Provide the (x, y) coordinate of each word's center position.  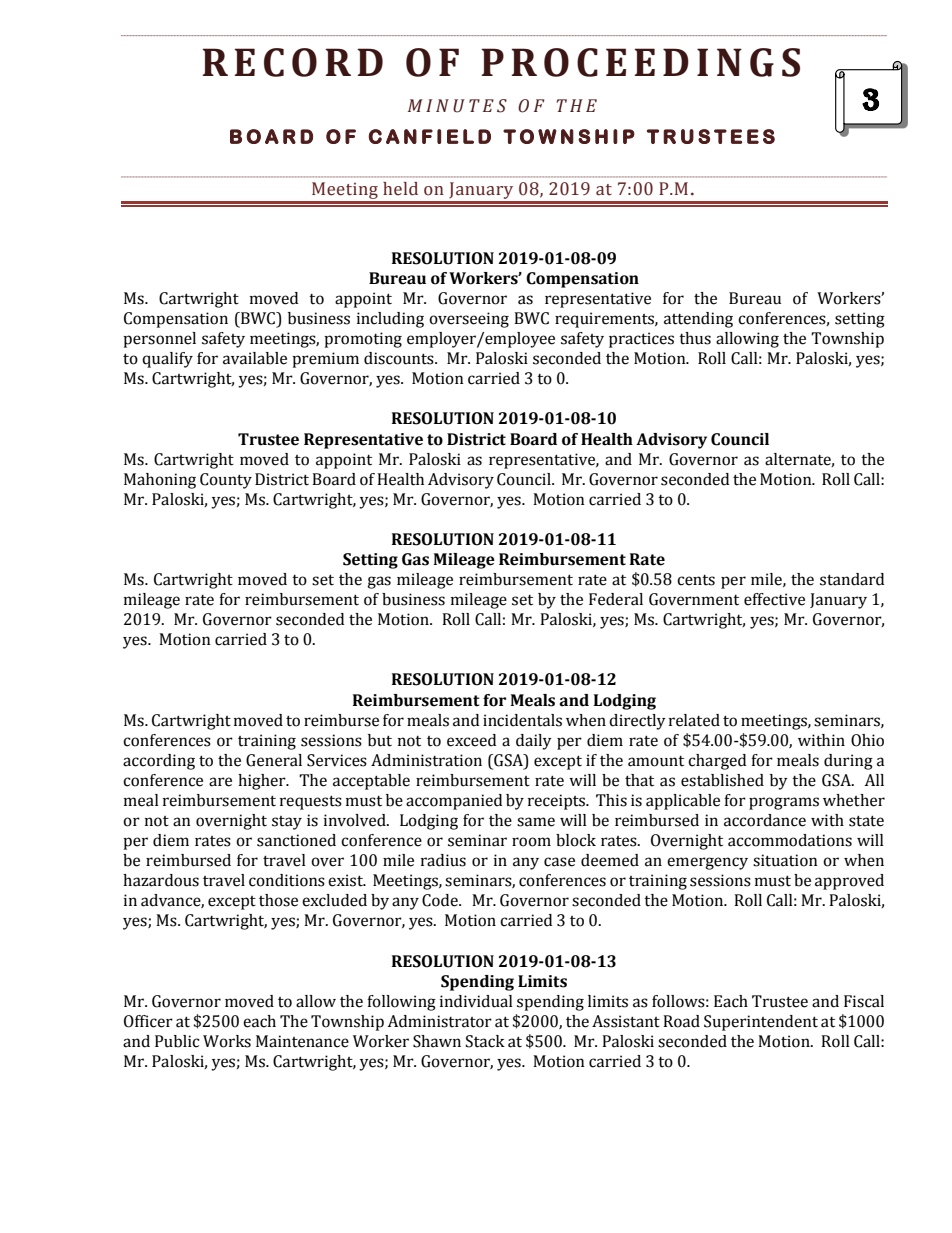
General (274, 760)
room (531, 842)
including (390, 320)
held (400, 189)
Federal (616, 599)
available (255, 358)
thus (695, 338)
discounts (400, 358)
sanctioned (296, 840)
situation (785, 860)
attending (698, 320)
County (226, 481)
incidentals (522, 720)
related (694, 720)
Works (227, 1041)
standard (852, 579)
